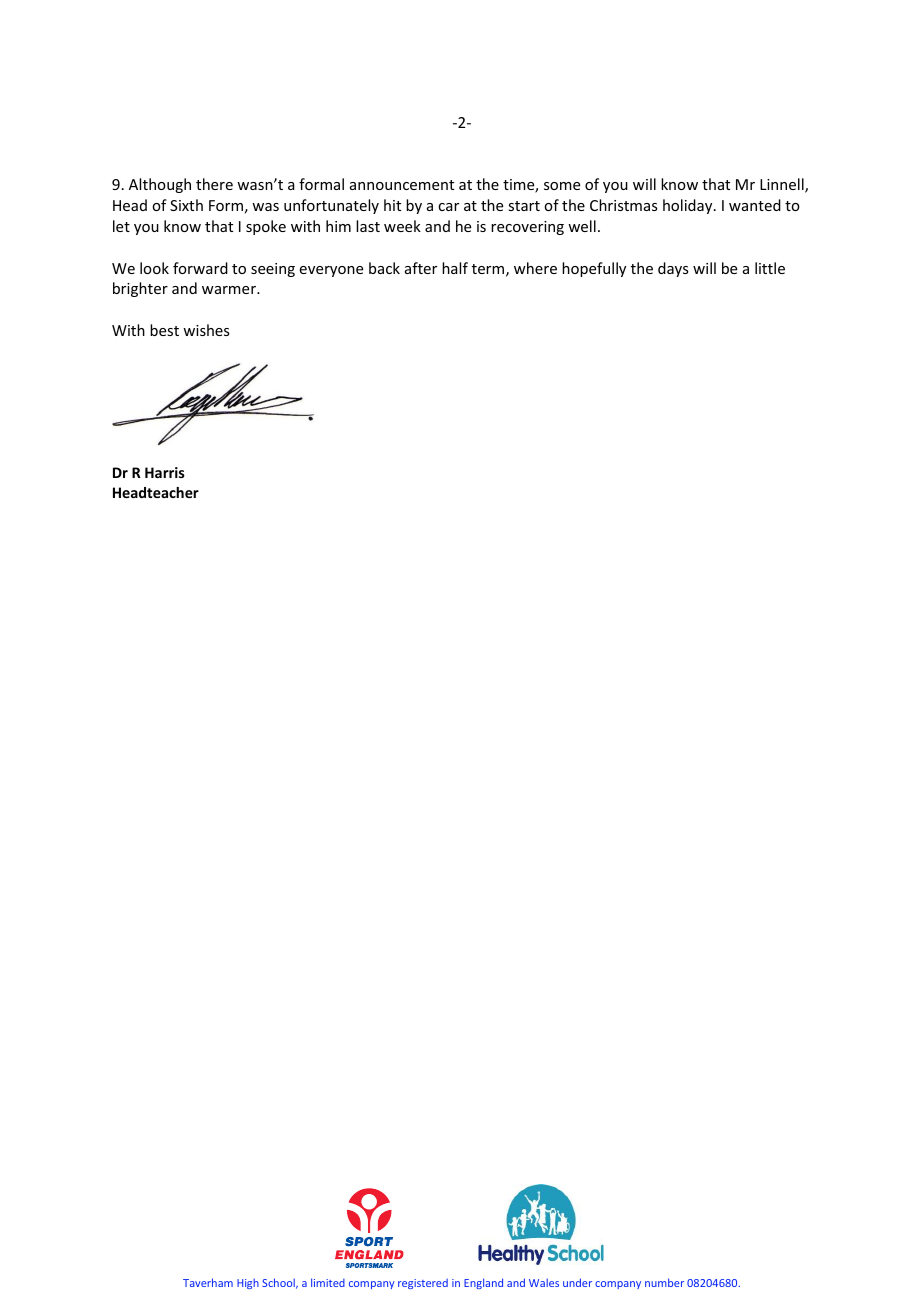  Describe the element at coordinates (544, 1282) in the image. I see `Wales` at that location.
